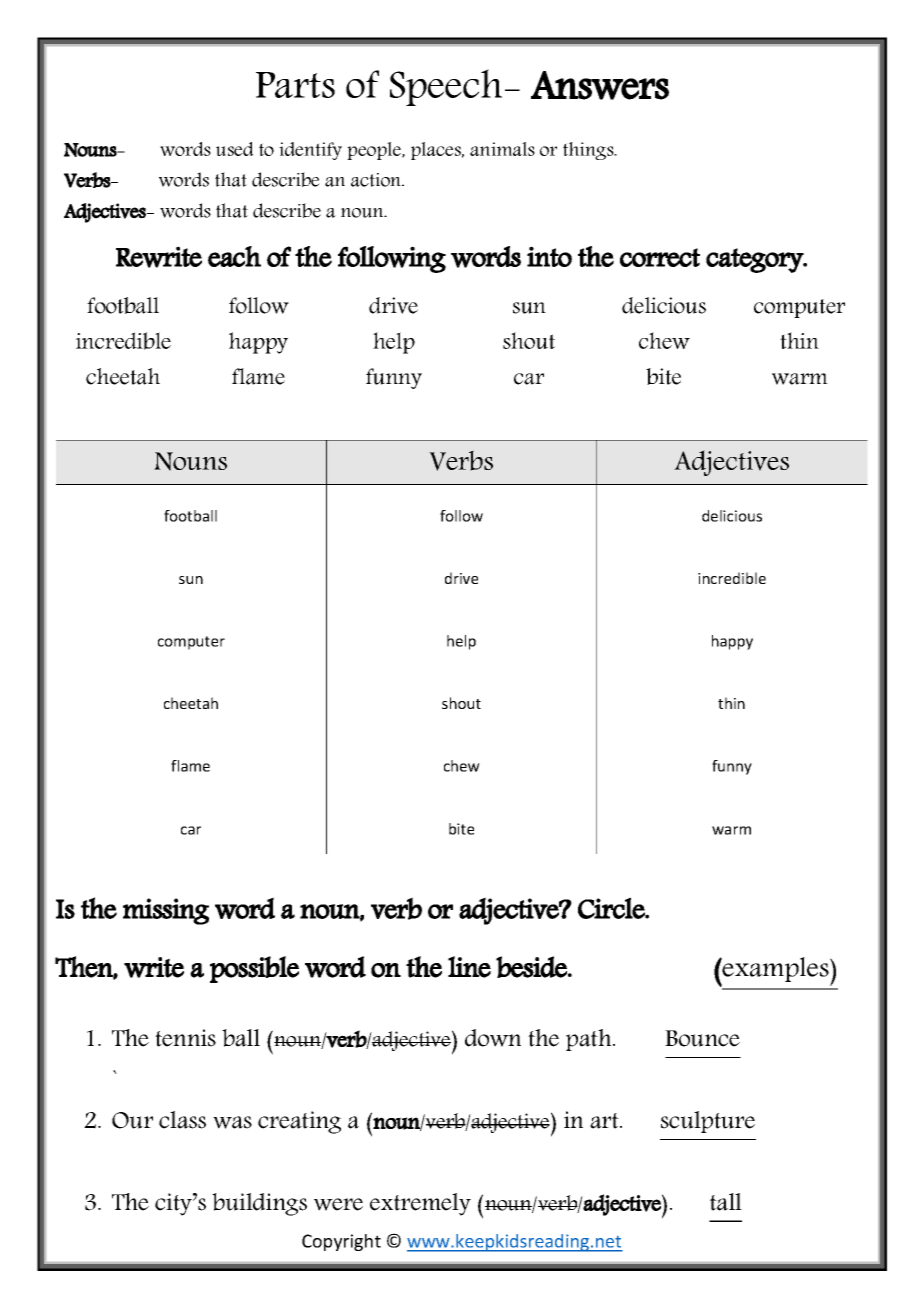 This screenshot has height=1308, width=924. What do you see at coordinates (234, 256) in the screenshot?
I see `each` at bounding box center [234, 256].
